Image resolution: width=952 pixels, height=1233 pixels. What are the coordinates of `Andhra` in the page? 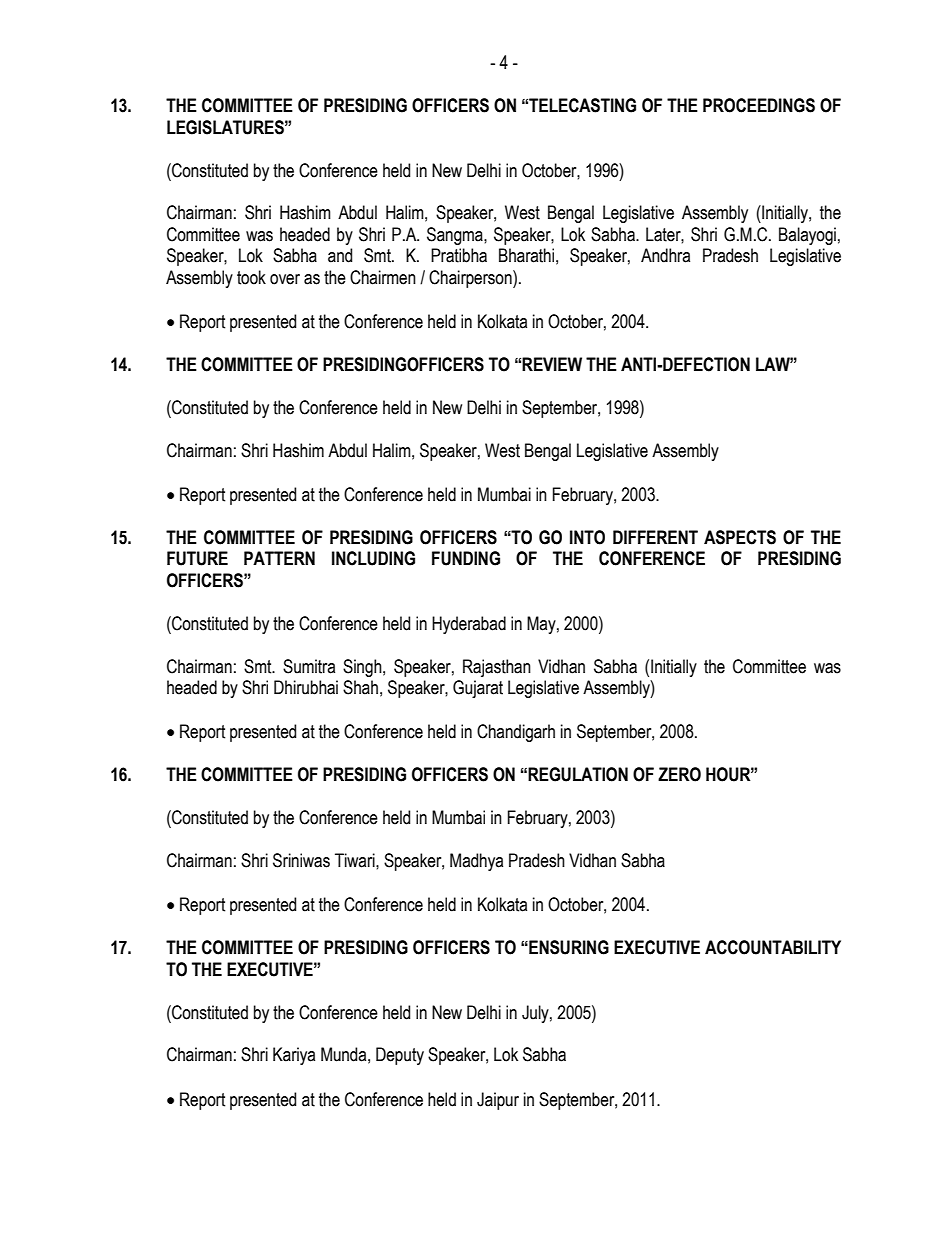 It's located at (665, 255).
